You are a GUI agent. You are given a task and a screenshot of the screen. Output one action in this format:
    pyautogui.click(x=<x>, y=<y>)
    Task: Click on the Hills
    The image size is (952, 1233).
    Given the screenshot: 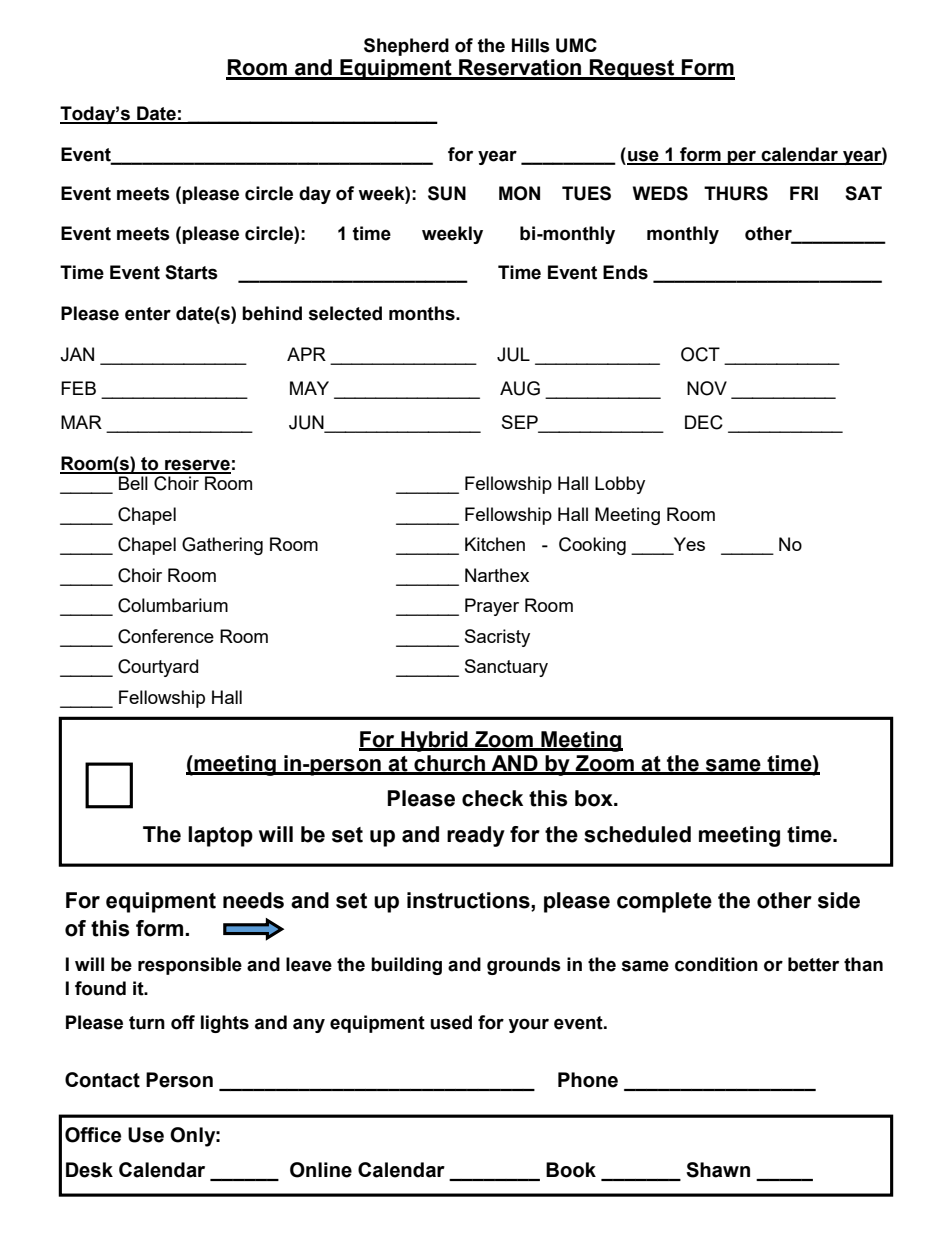 What is the action you would take?
    pyautogui.click(x=531, y=45)
